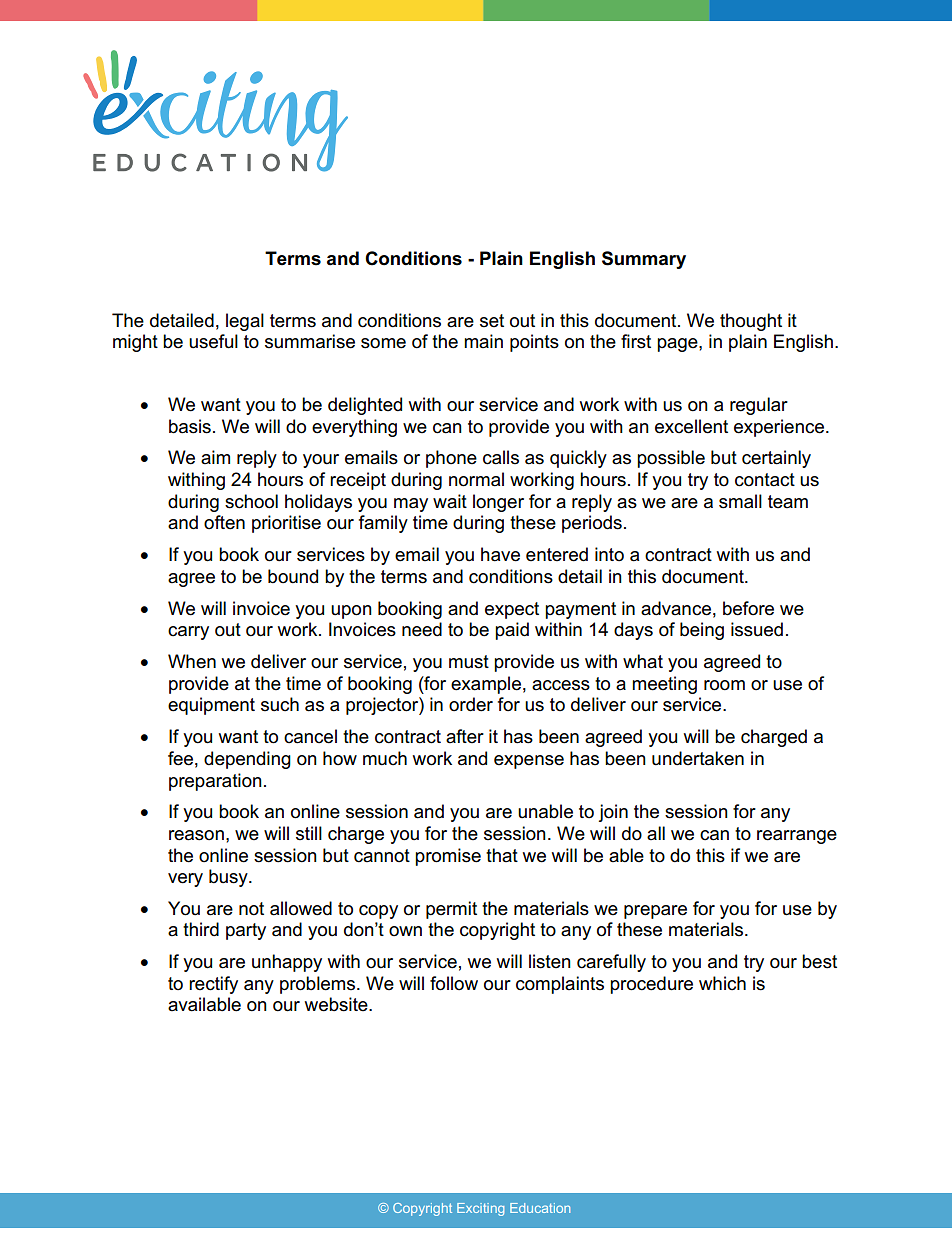 Image resolution: width=952 pixels, height=1233 pixels. Describe the element at coordinates (211, 706) in the image. I see `equipment` at that location.
